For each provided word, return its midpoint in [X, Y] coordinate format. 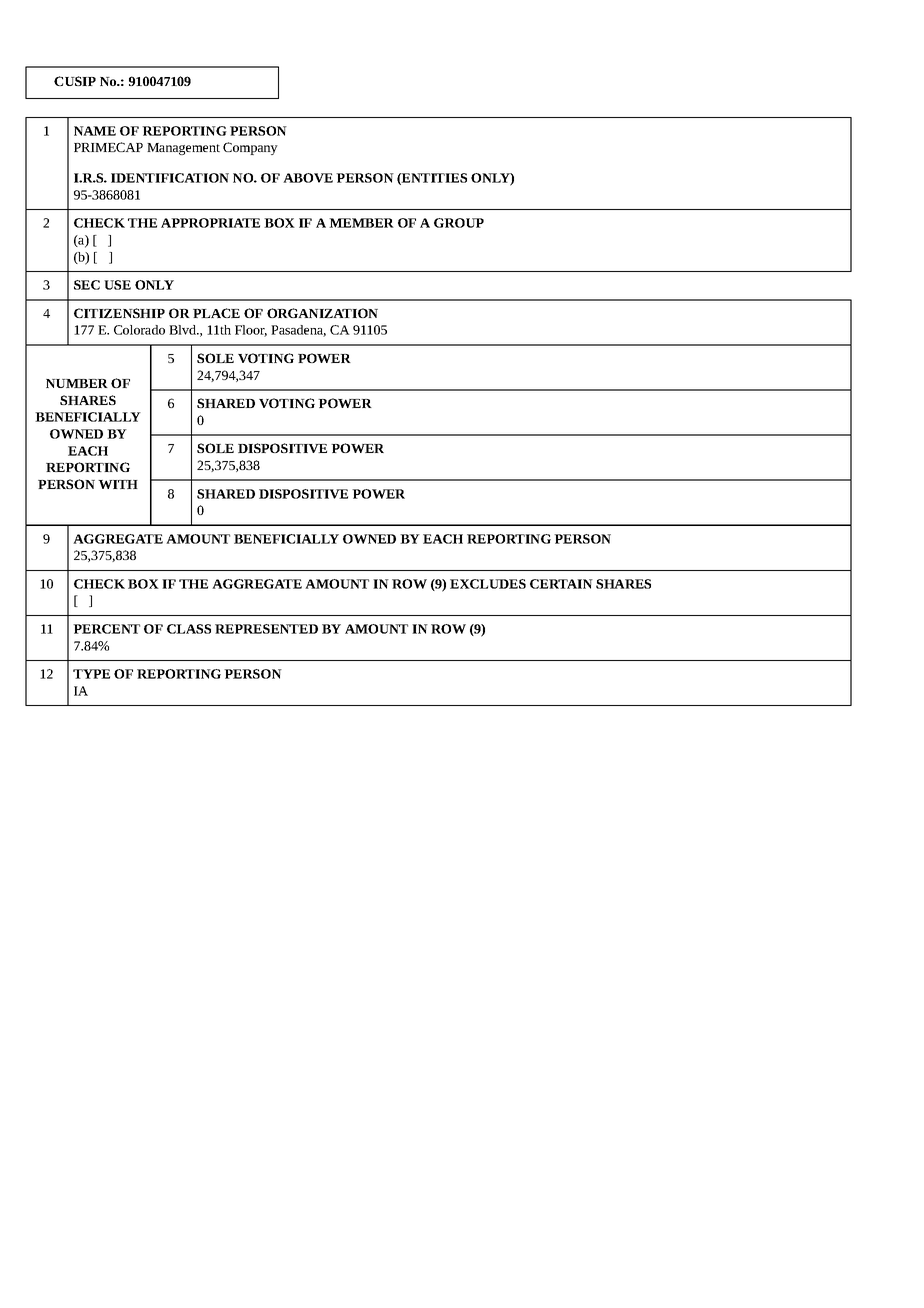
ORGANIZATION [322, 313]
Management [183, 149]
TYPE [91, 674]
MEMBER [361, 223]
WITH [118, 484]
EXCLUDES [488, 584]
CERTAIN [561, 584]
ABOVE [308, 178]
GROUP [459, 223]
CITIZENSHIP [119, 313]
